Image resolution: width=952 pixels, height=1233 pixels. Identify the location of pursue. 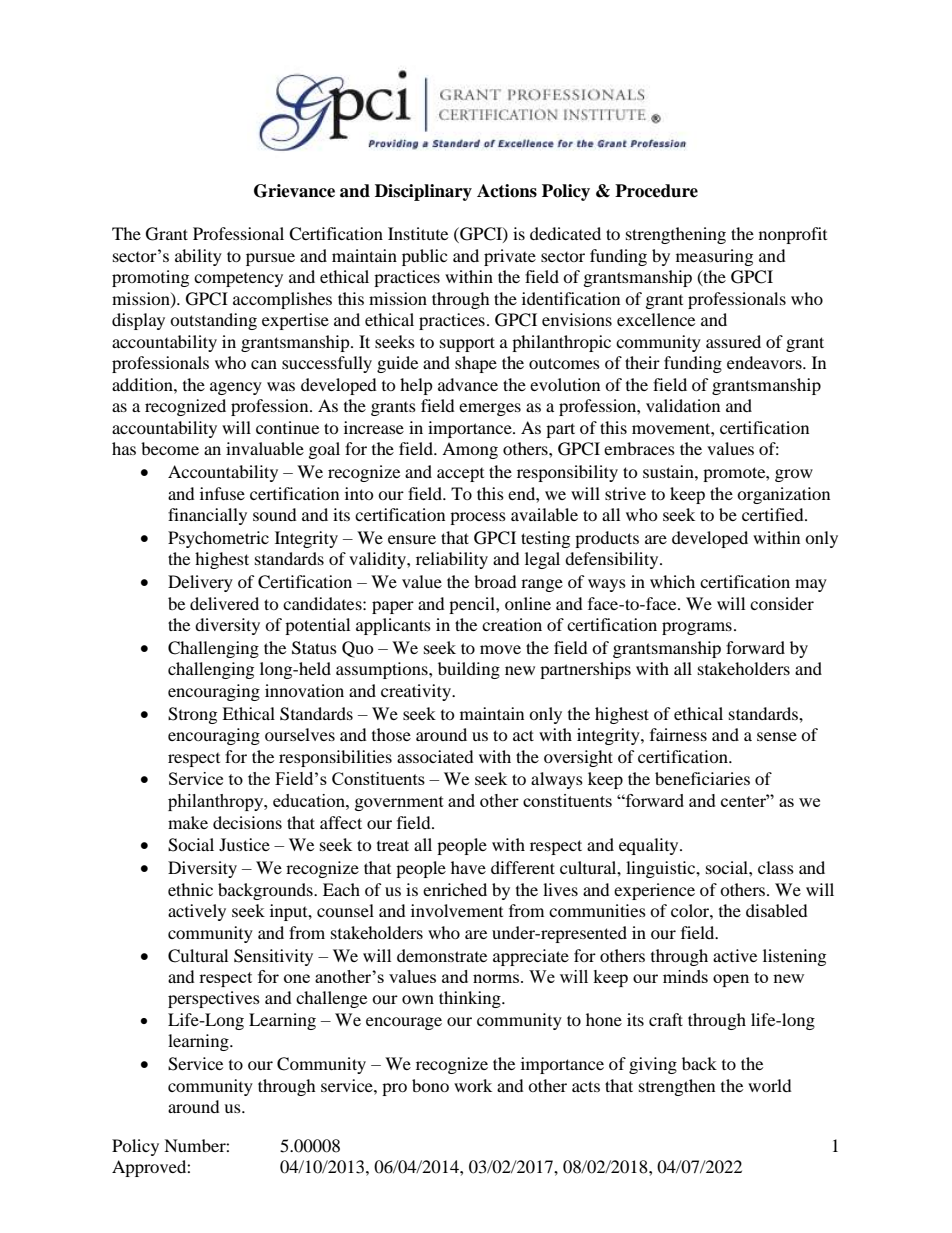
(270, 259).
